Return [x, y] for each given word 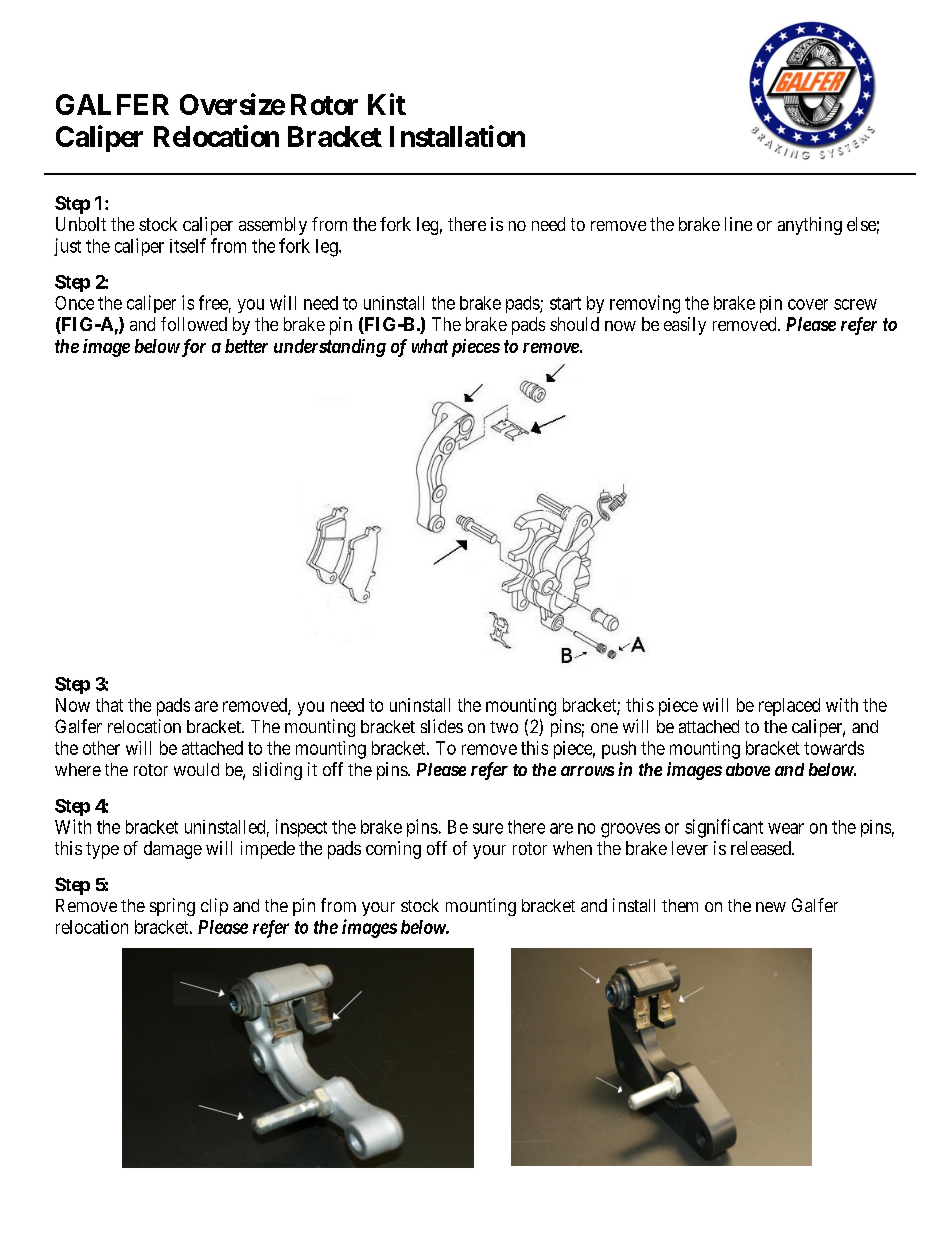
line [738, 224]
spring [172, 907]
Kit [387, 104]
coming [393, 850]
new [771, 907]
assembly [273, 226]
